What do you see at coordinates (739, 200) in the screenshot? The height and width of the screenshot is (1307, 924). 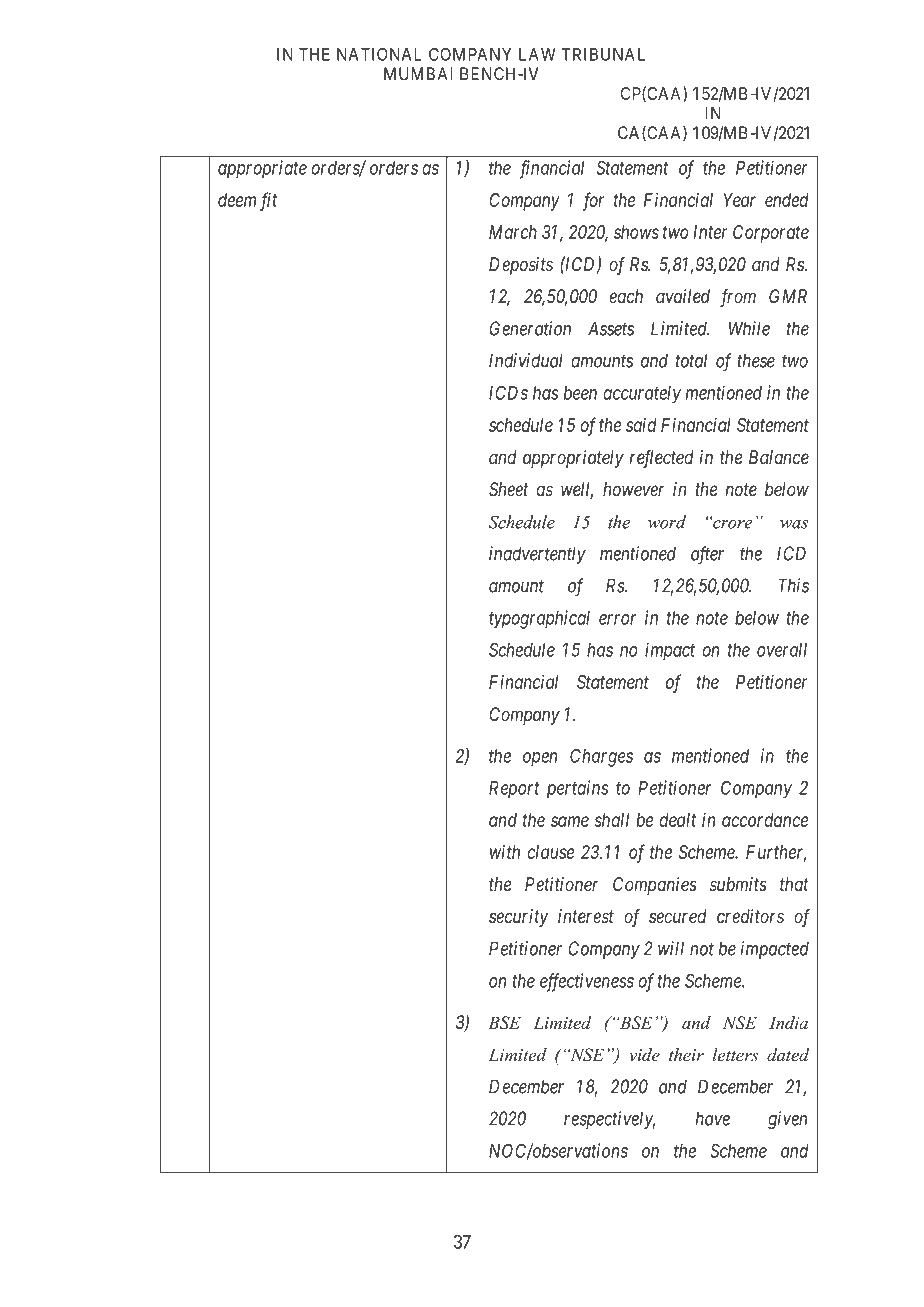 I see `Year` at bounding box center [739, 200].
